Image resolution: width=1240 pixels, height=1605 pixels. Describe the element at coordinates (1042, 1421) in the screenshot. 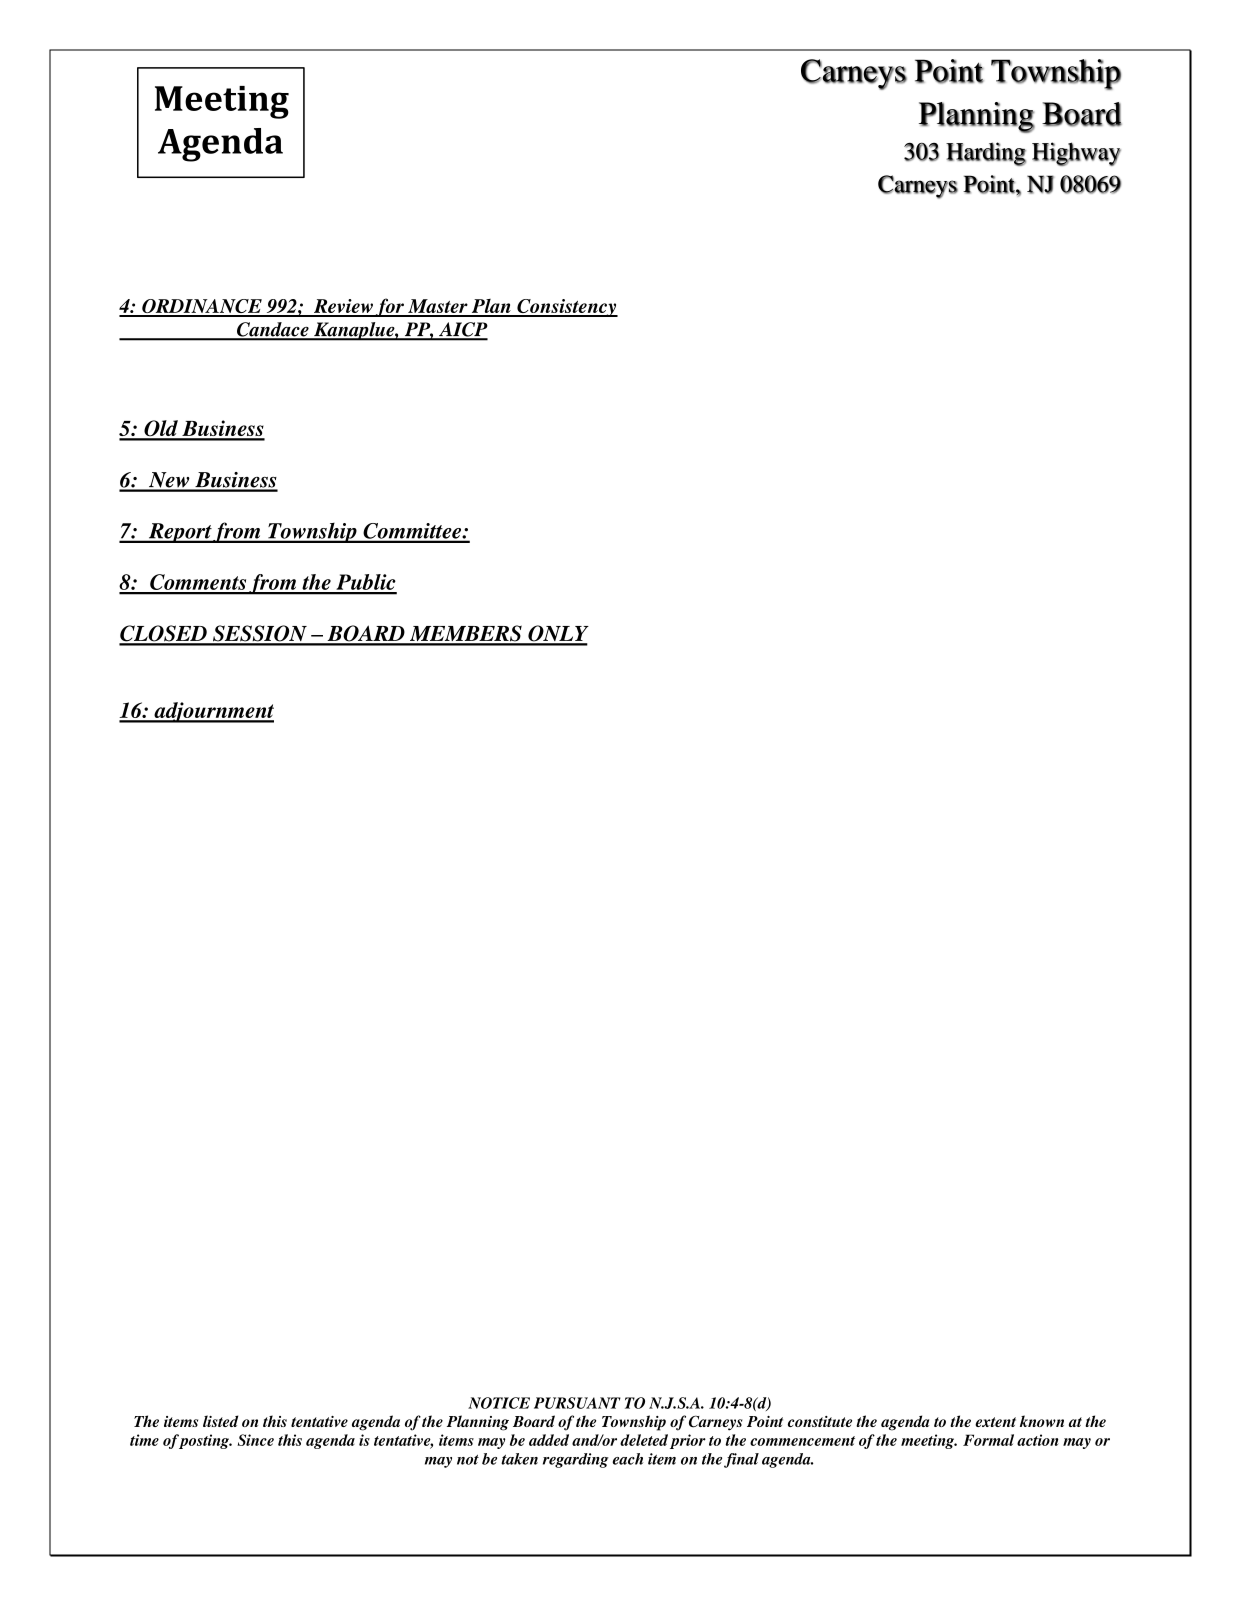

I see `known` at that location.
